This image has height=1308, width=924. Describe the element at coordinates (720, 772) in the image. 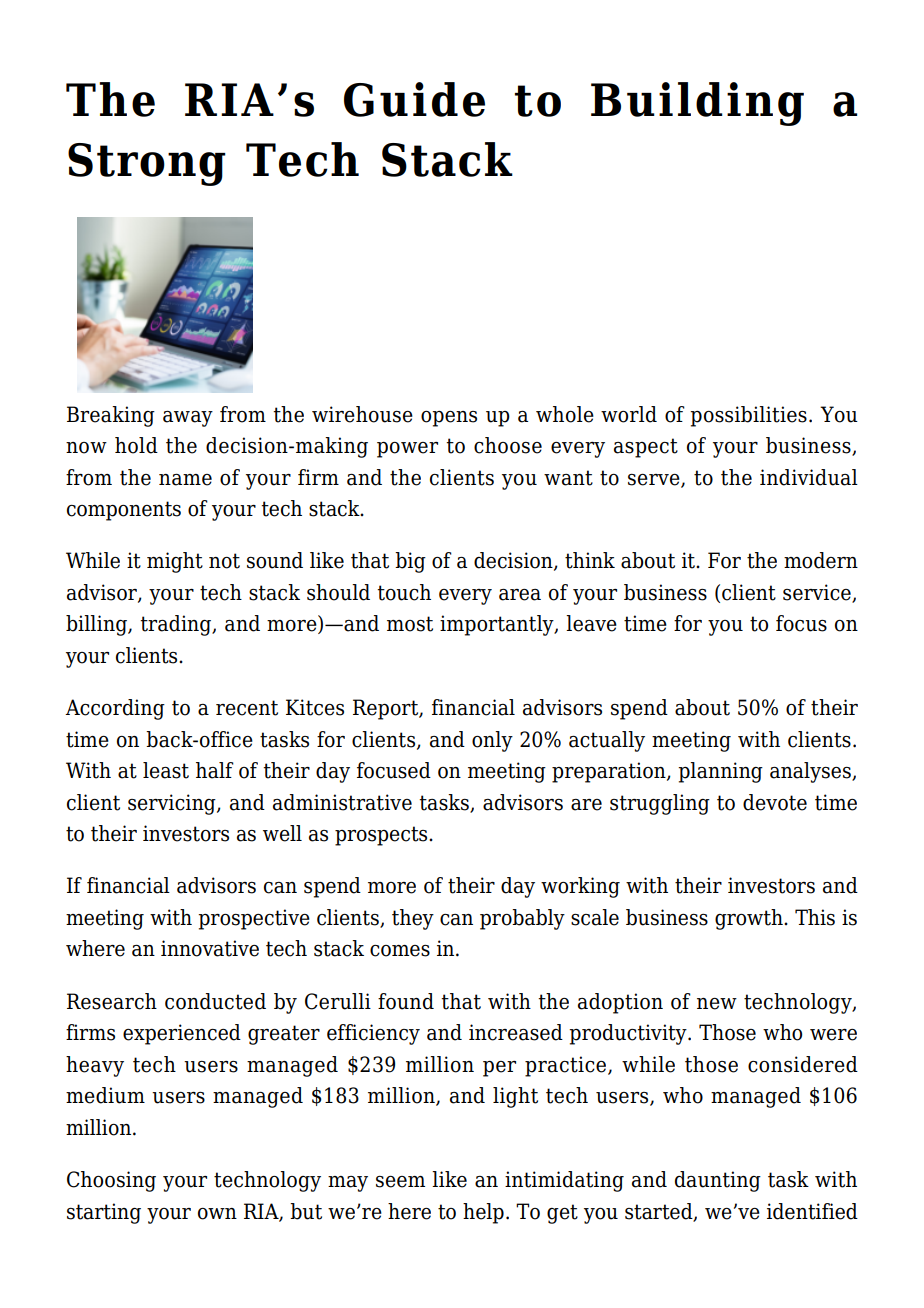

I see `planning` at that location.
